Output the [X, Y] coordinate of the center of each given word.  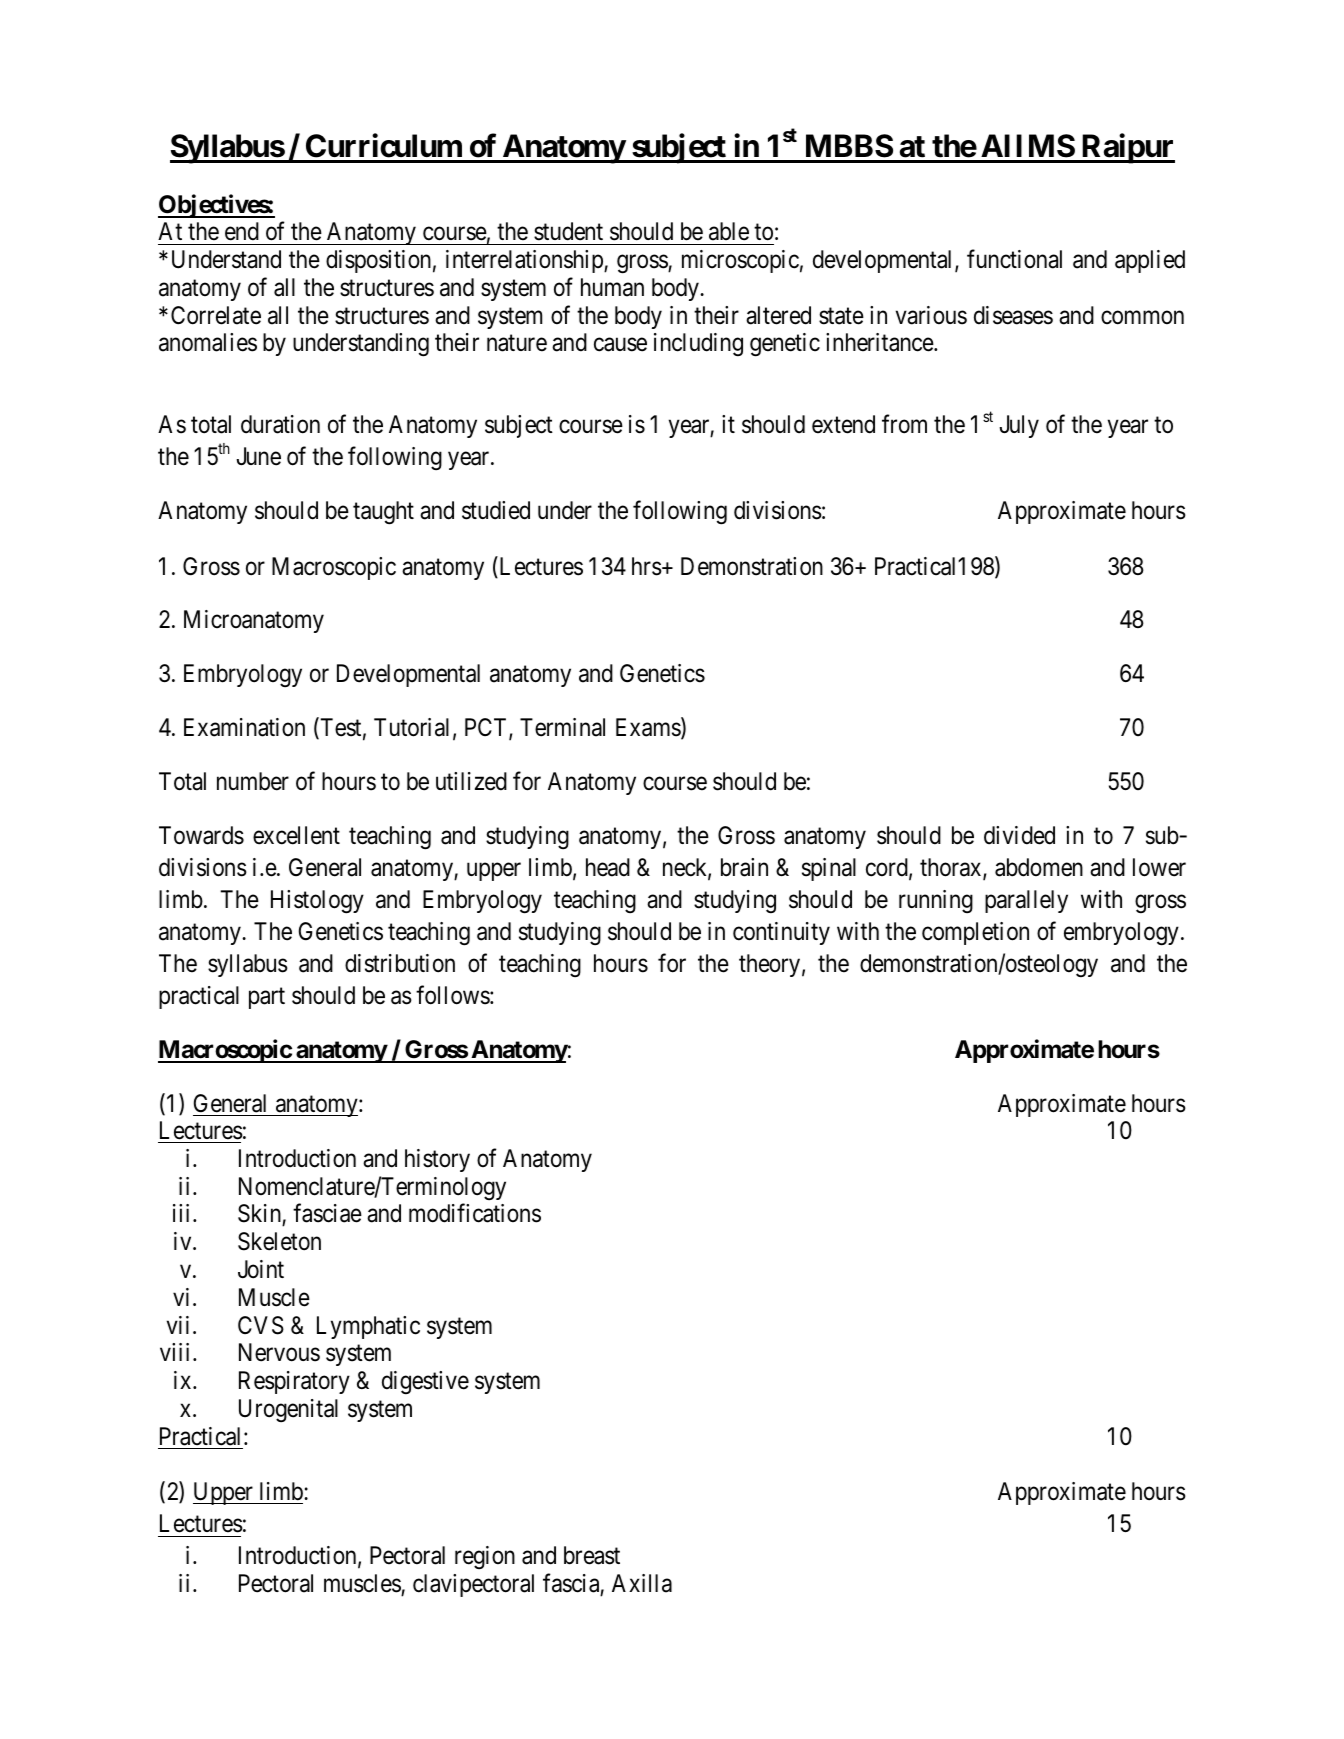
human [612, 287]
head [608, 867]
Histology [317, 902]
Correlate [216, 315]
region [485, 1557]
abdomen [1039, 867]
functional [1014, 259]
